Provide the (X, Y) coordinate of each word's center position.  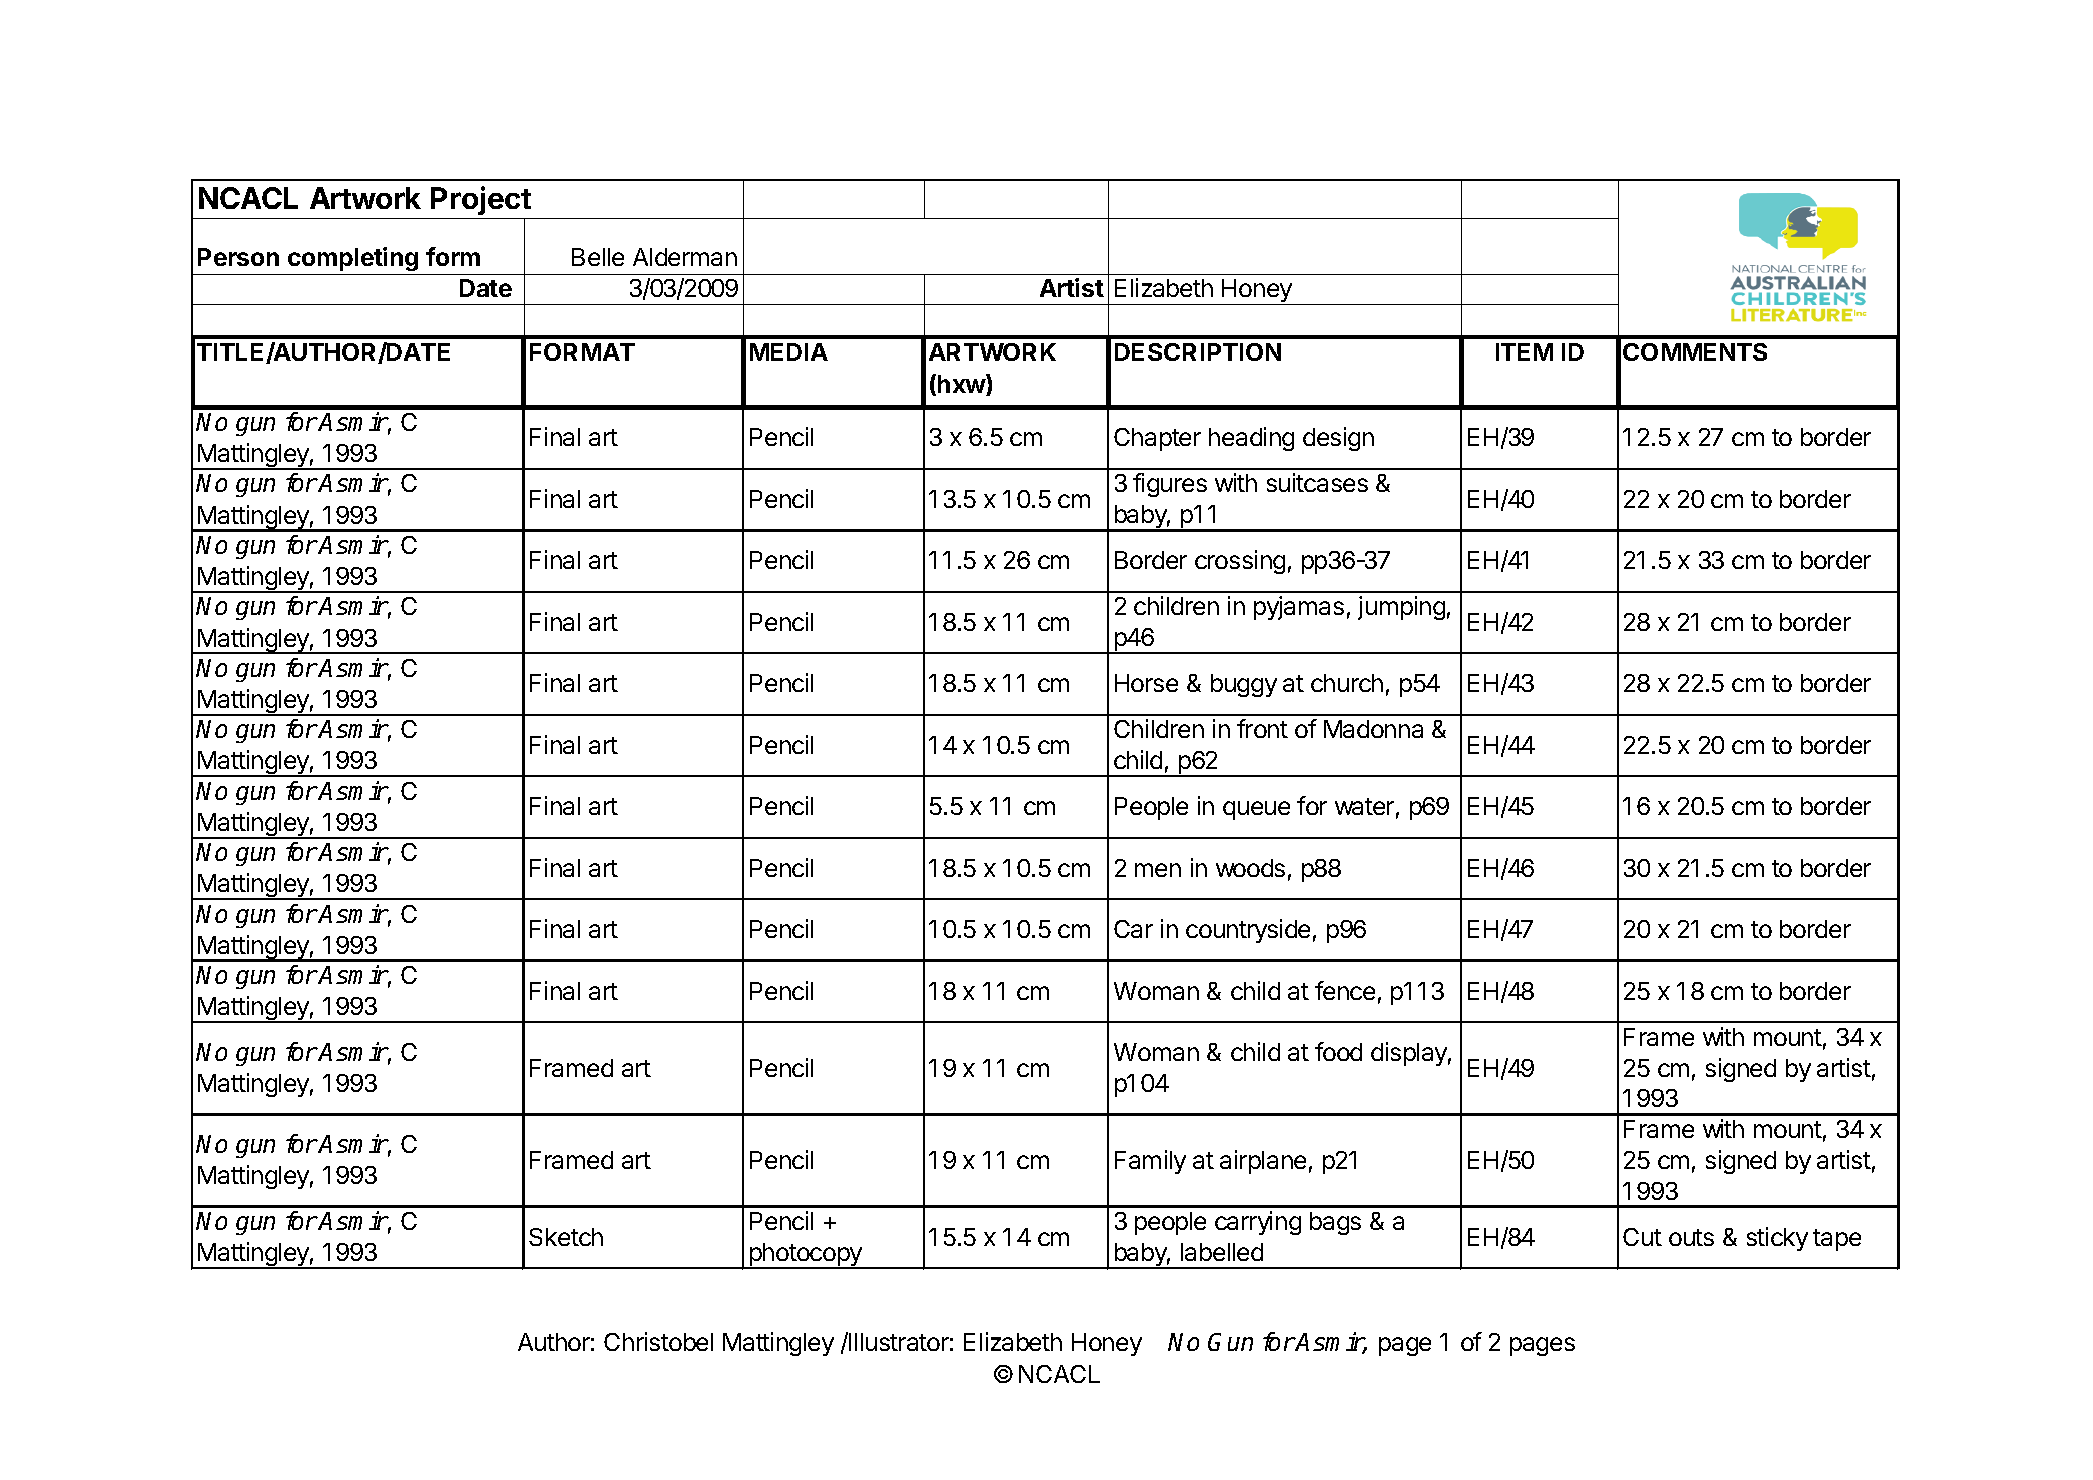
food (1338, 1051)
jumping (1401, 608)
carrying (1258, 1223)
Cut (1642, 1237)
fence (1345, 990)
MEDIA (789, 352)
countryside (1248, 931)
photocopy (805, 1256)
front (1262, 728)
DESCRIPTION (1198, 352)
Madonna (1373, 729)
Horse (1146, 683)
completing (353, 259)
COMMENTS (1695, 352)
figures (1170, 485)
